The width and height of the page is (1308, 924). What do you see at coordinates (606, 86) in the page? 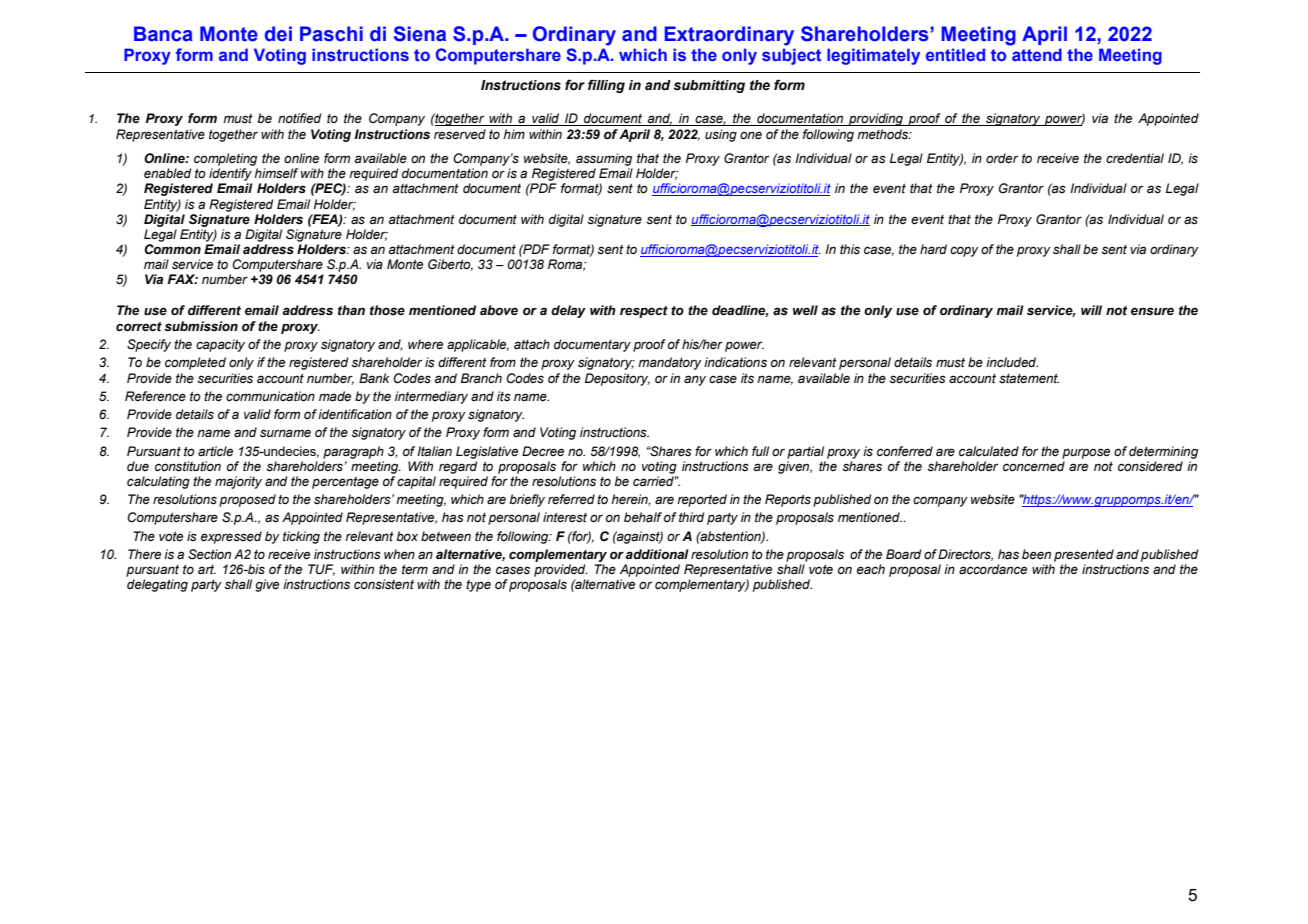
I see `filling` at bounding box center [606, 86].
